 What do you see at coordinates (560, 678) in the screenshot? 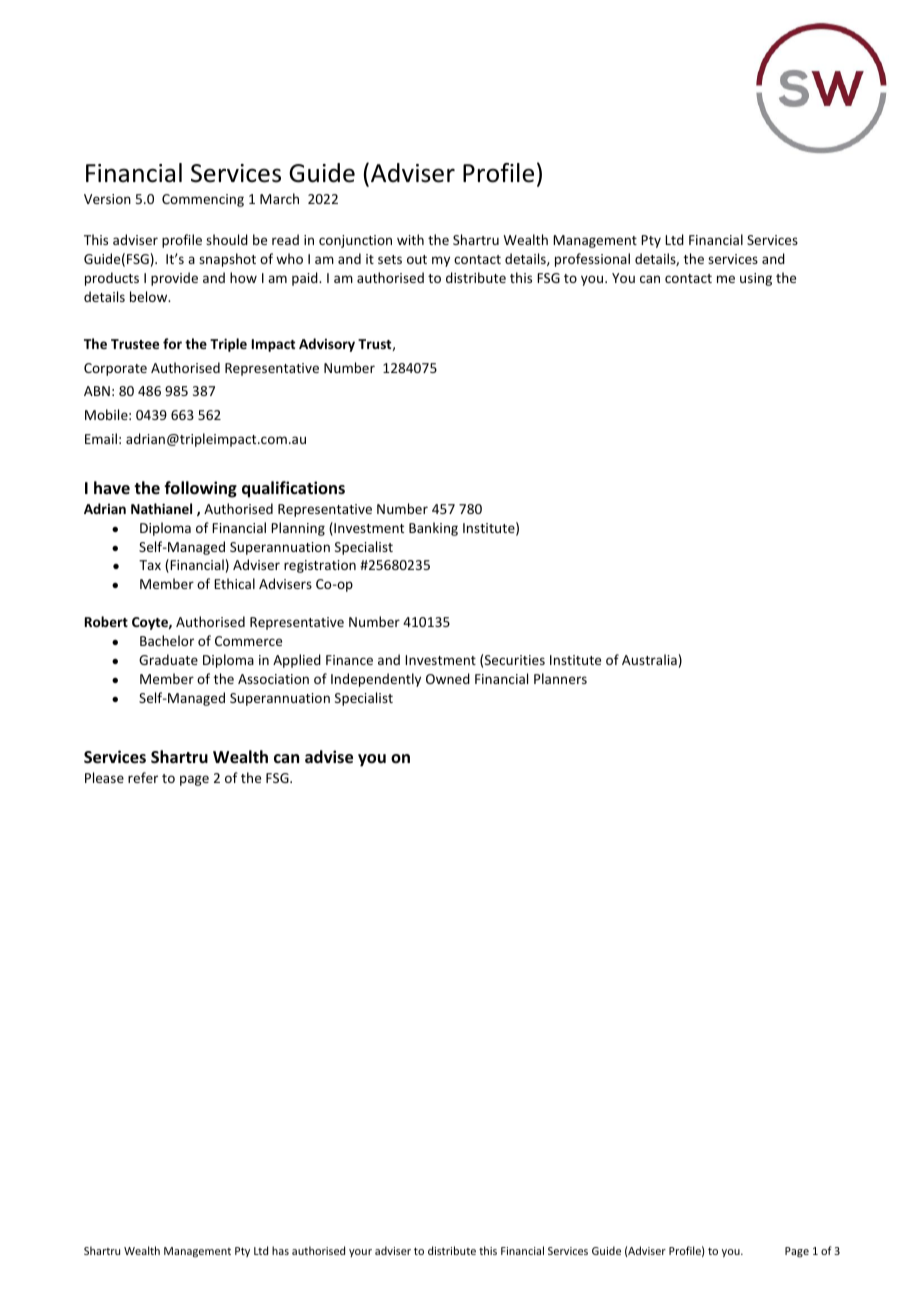
I see `Planners` at bounding box center [560, 678].
